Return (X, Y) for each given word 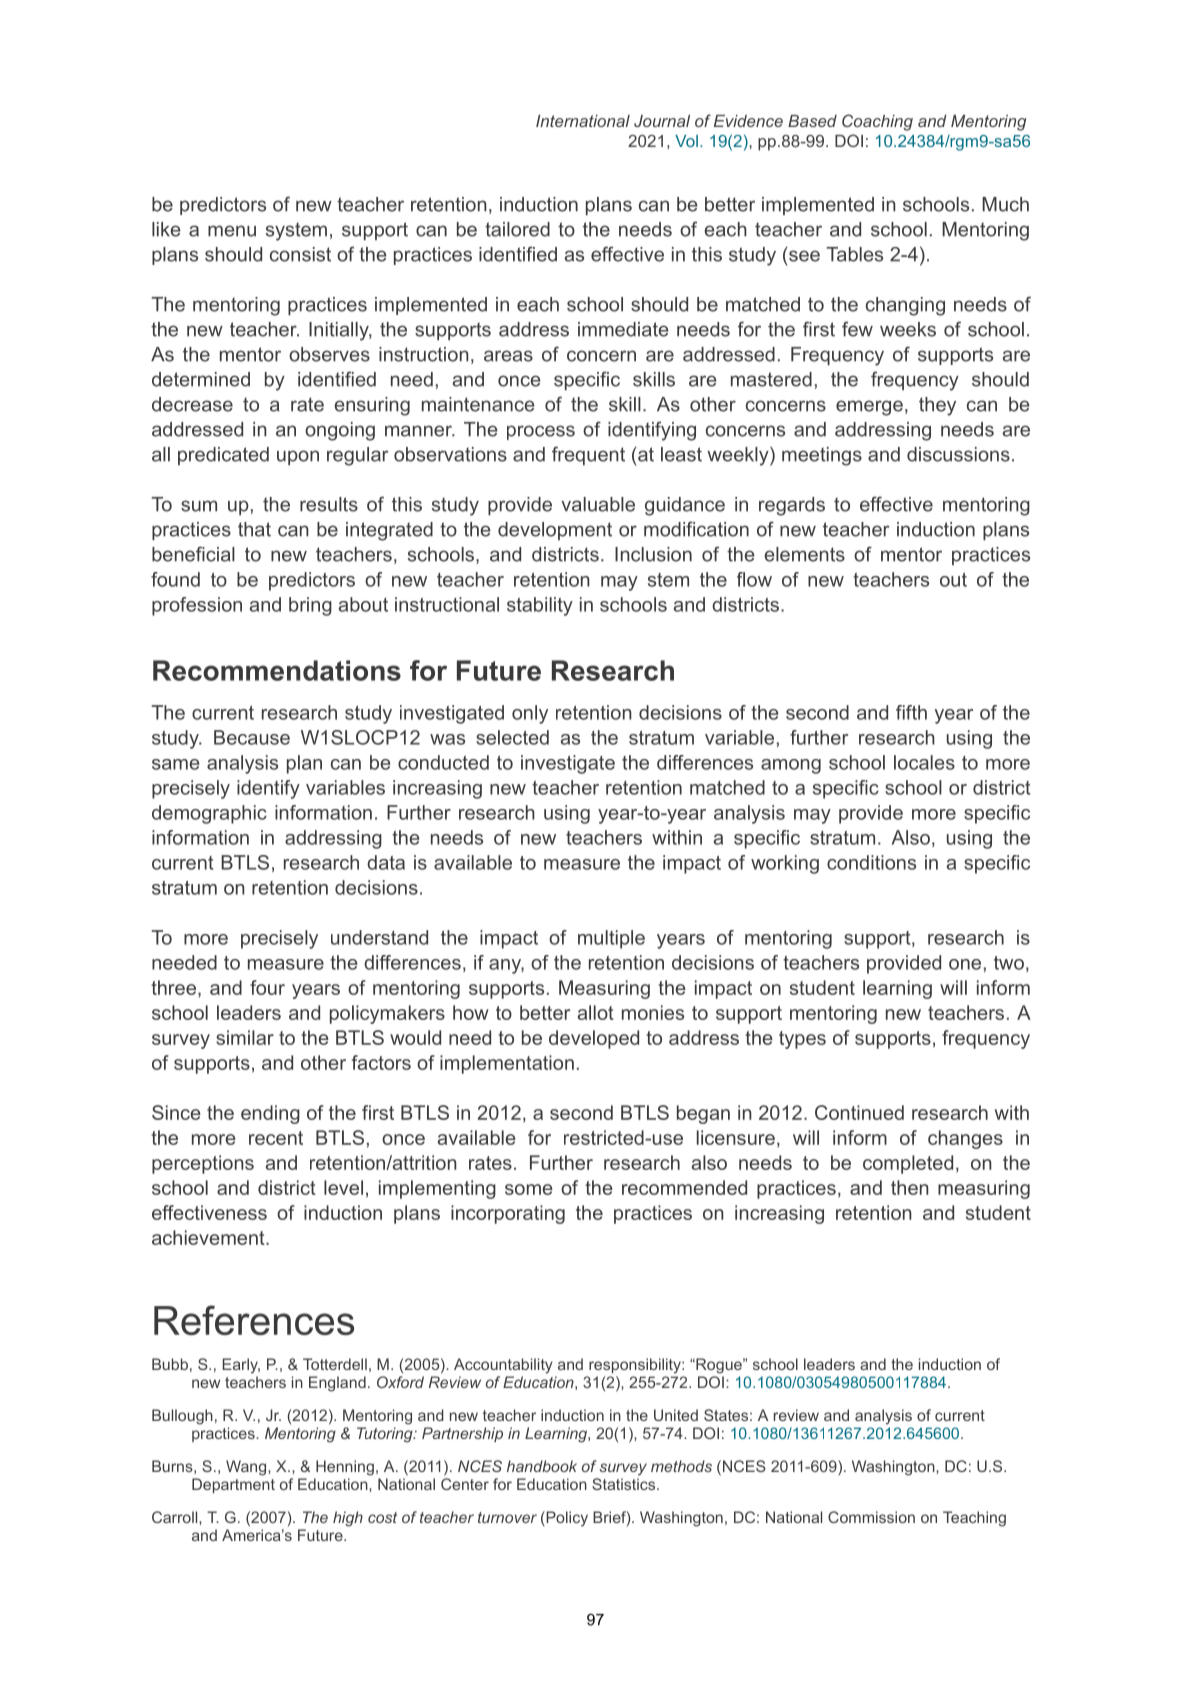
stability (540, 606)
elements (805, 554)
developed (594, 1039)
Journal (662, 121)
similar (245, 1037)
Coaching (877, 122)
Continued (859, 1112)
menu (232, 231)
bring (310, 606)
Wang (246, 1468)
